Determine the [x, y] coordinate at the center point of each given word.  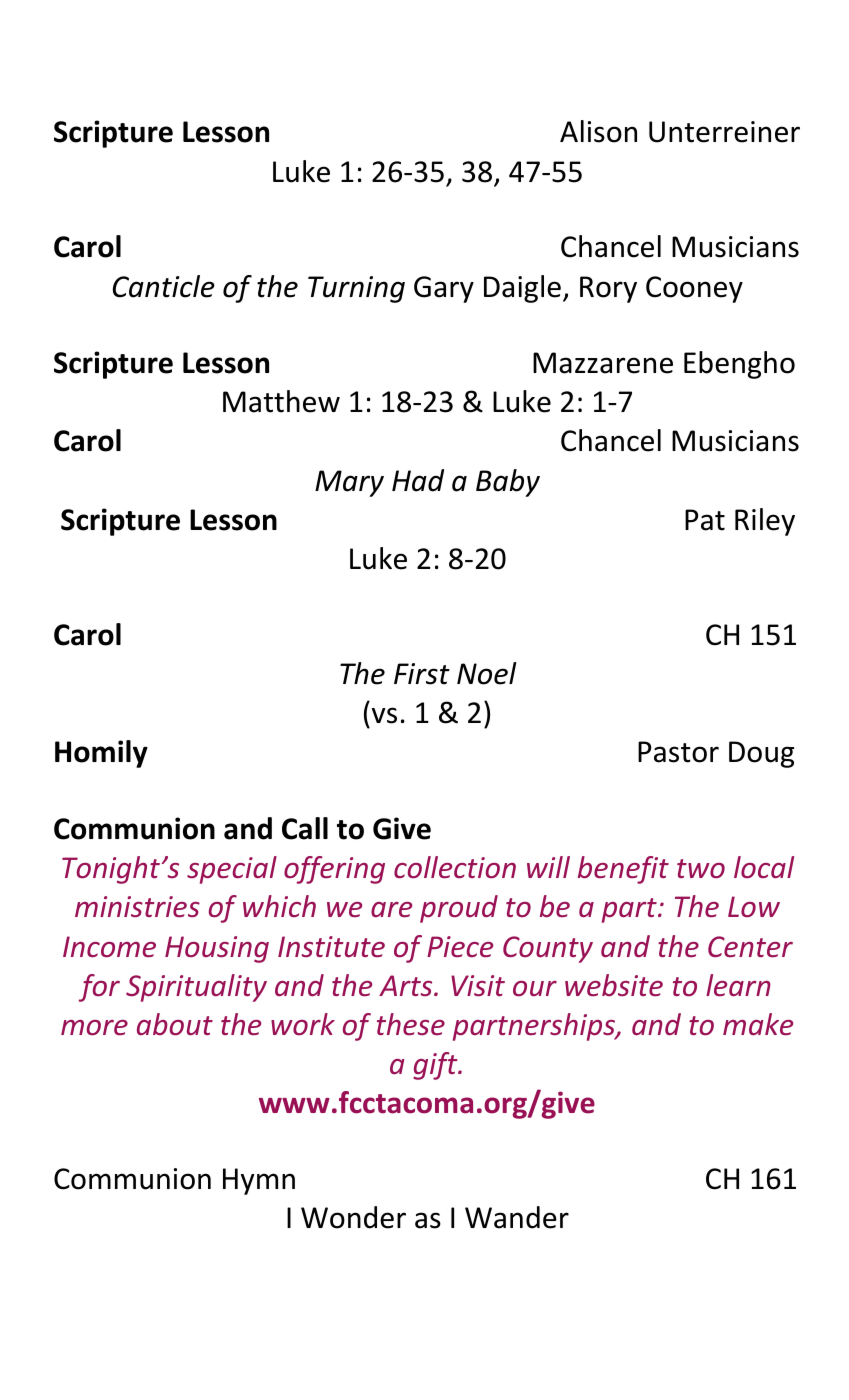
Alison [598, 131]
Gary [444, 289]
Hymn [259, 1181]
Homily [101, 754]
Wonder [353, 1217]
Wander [517, 1217]
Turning [356, 289]
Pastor [678, 752]
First [422, 674]
